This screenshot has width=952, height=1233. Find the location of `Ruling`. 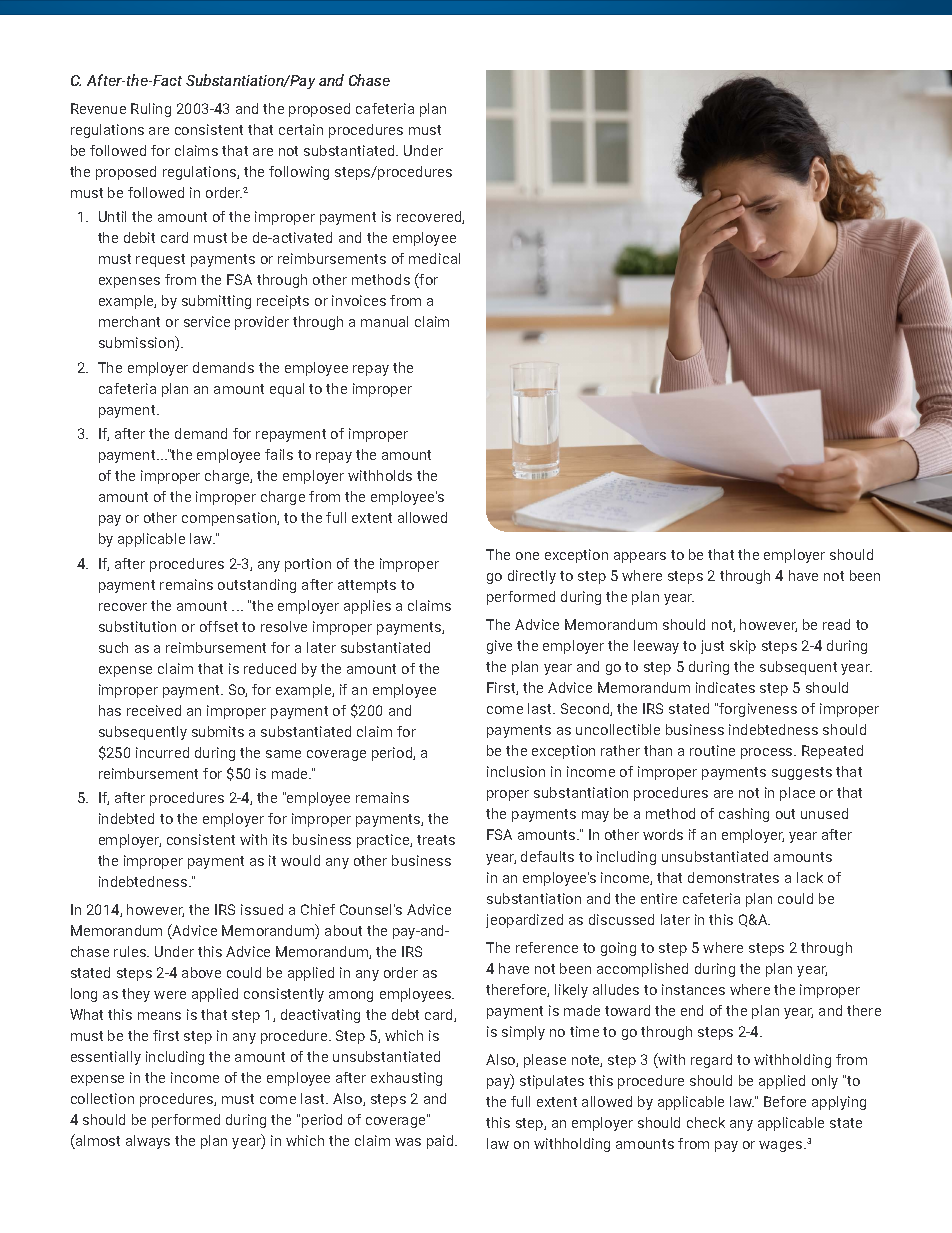

Ruling is located at coordinates (151, 110).
